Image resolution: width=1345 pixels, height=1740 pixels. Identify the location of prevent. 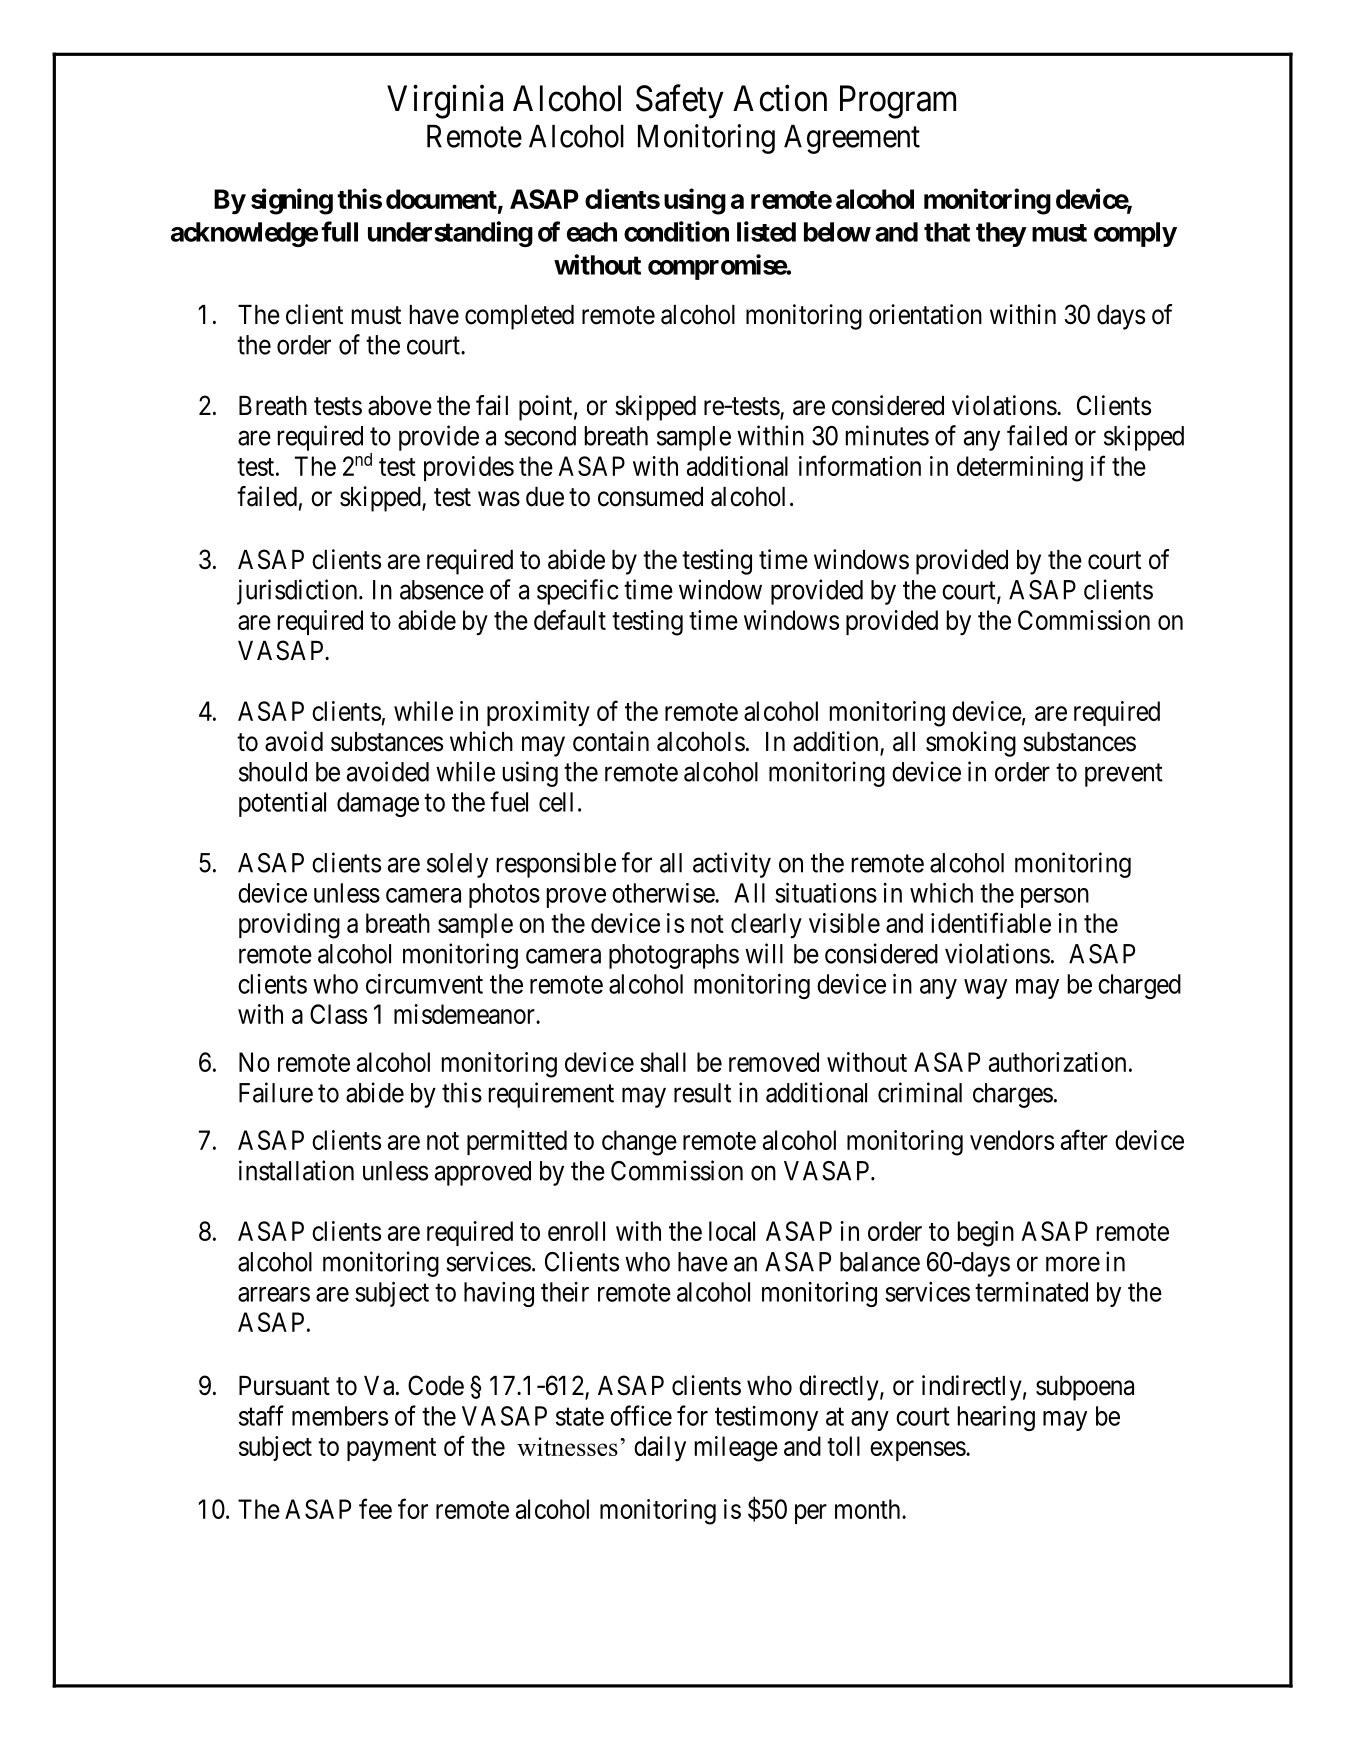
(1124, 775).
